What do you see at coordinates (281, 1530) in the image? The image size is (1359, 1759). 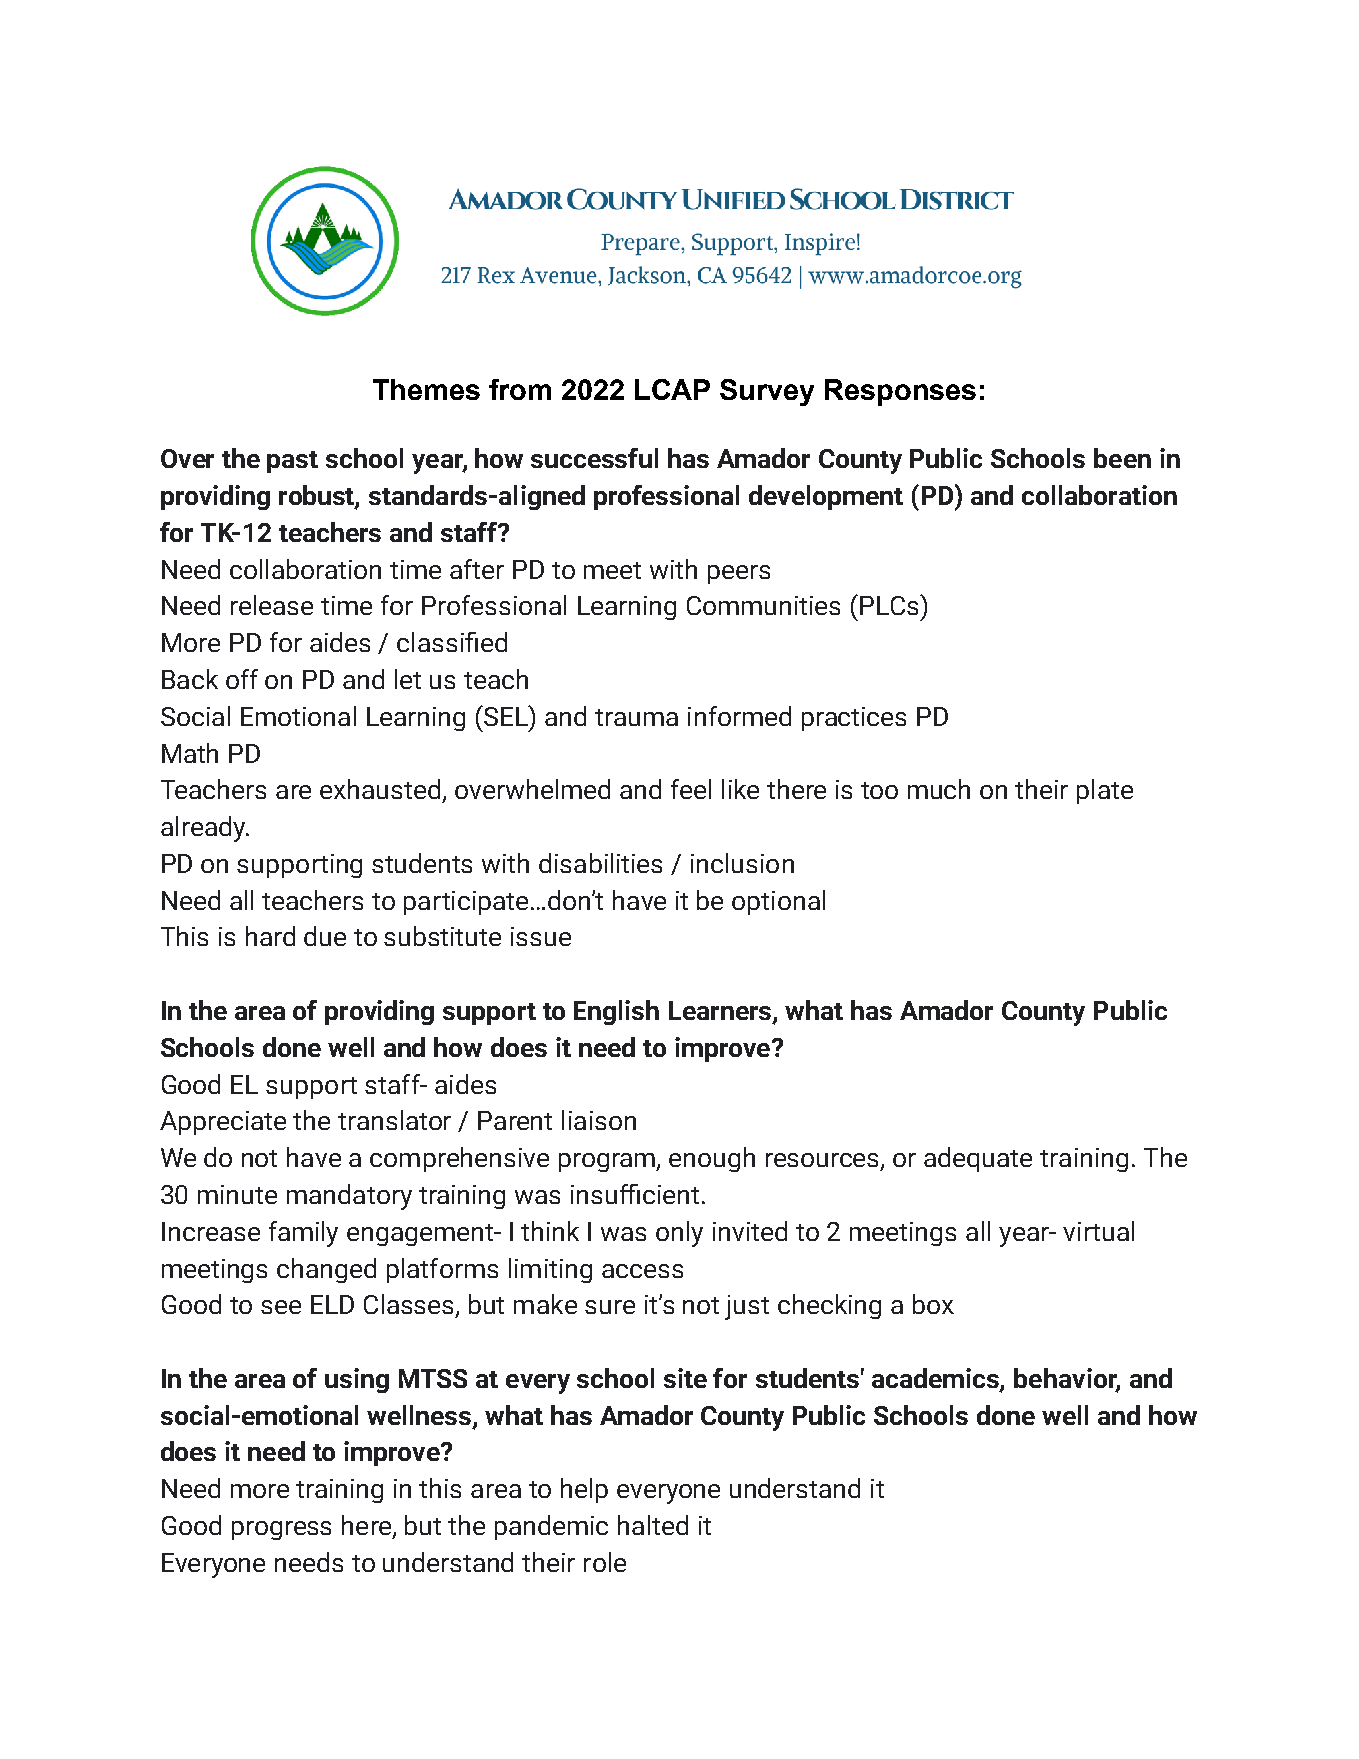 I see `progress` at bounding box center [281, 1530].
